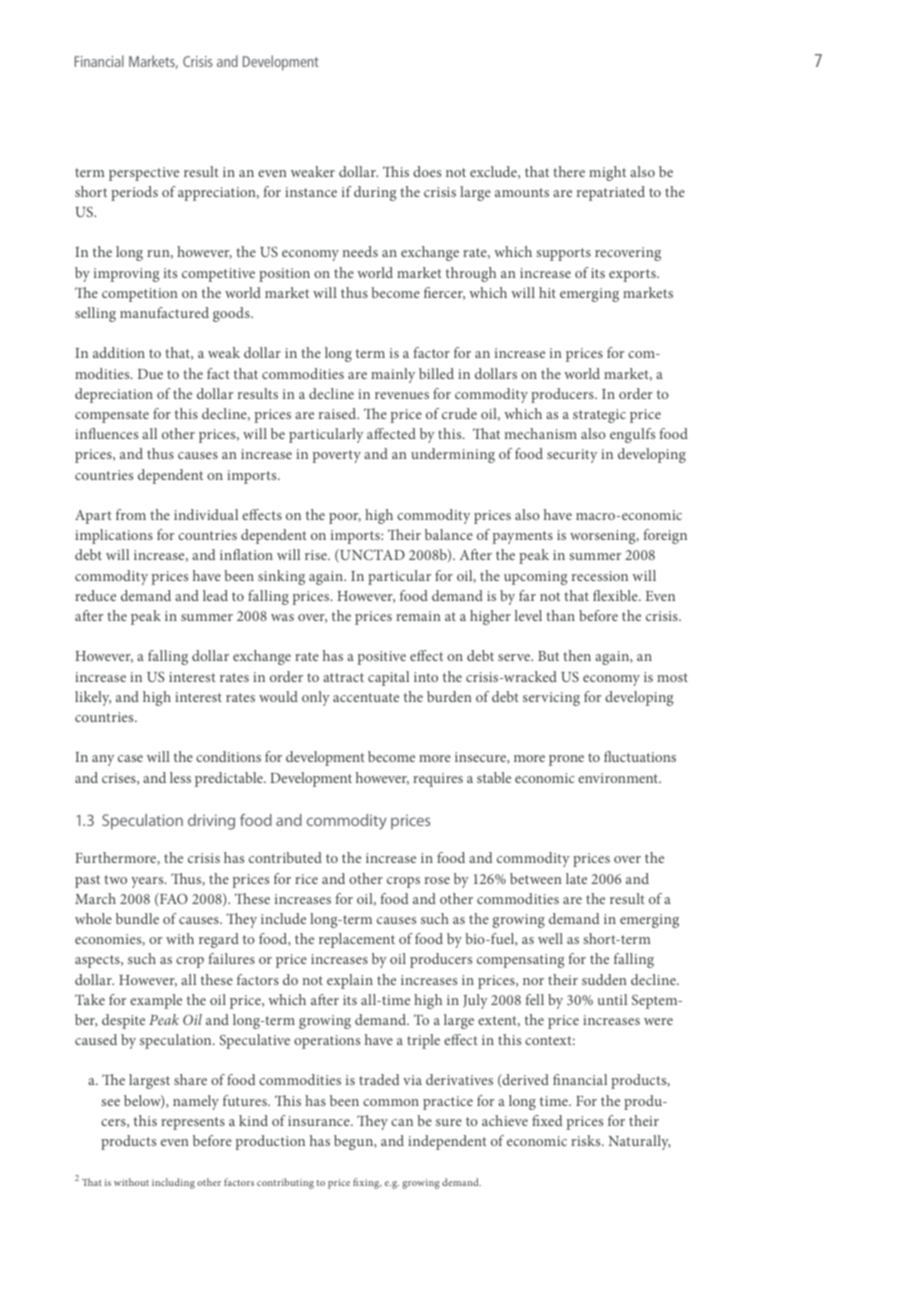 The image size is (924, 1308). Describe the element at coordinates (134, 193) in the screenshot. I see `periods` at that location.
